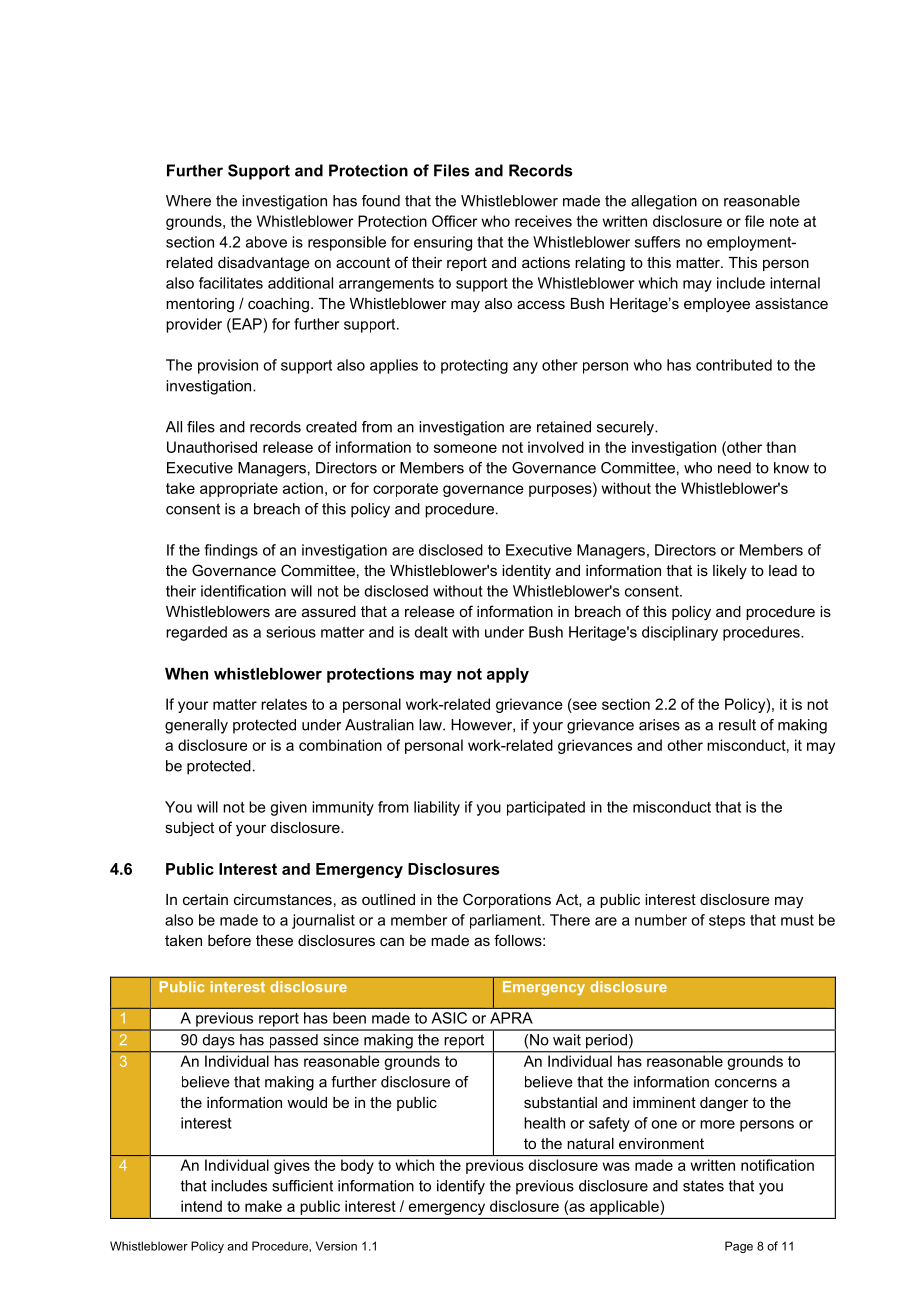 This image has width=924, height=1308. What do you see at coordinates (546, 808) in the image?
I see `participated` at bounding box center [546, 808].
